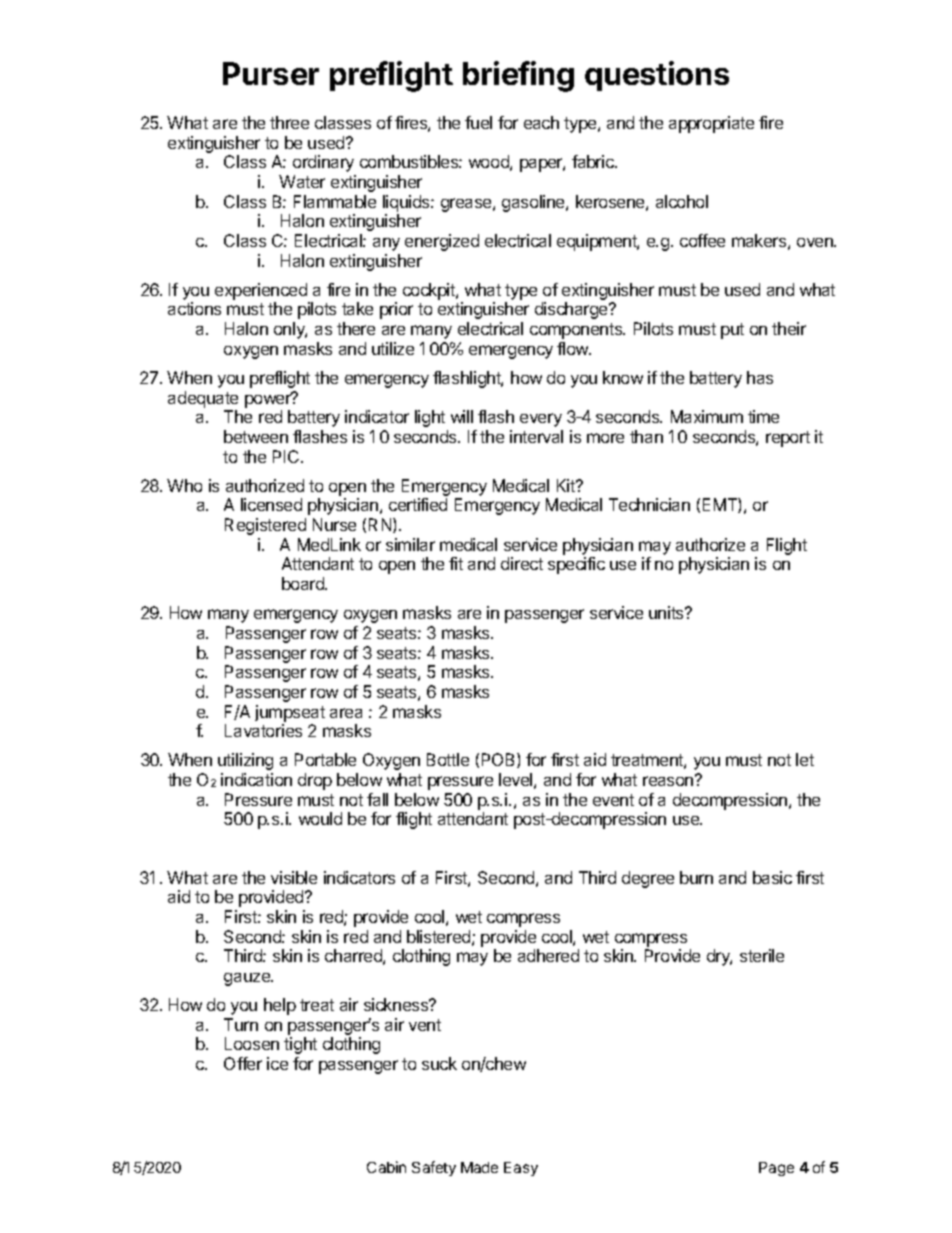  I want to click on Offer, so click(243, 1063).
